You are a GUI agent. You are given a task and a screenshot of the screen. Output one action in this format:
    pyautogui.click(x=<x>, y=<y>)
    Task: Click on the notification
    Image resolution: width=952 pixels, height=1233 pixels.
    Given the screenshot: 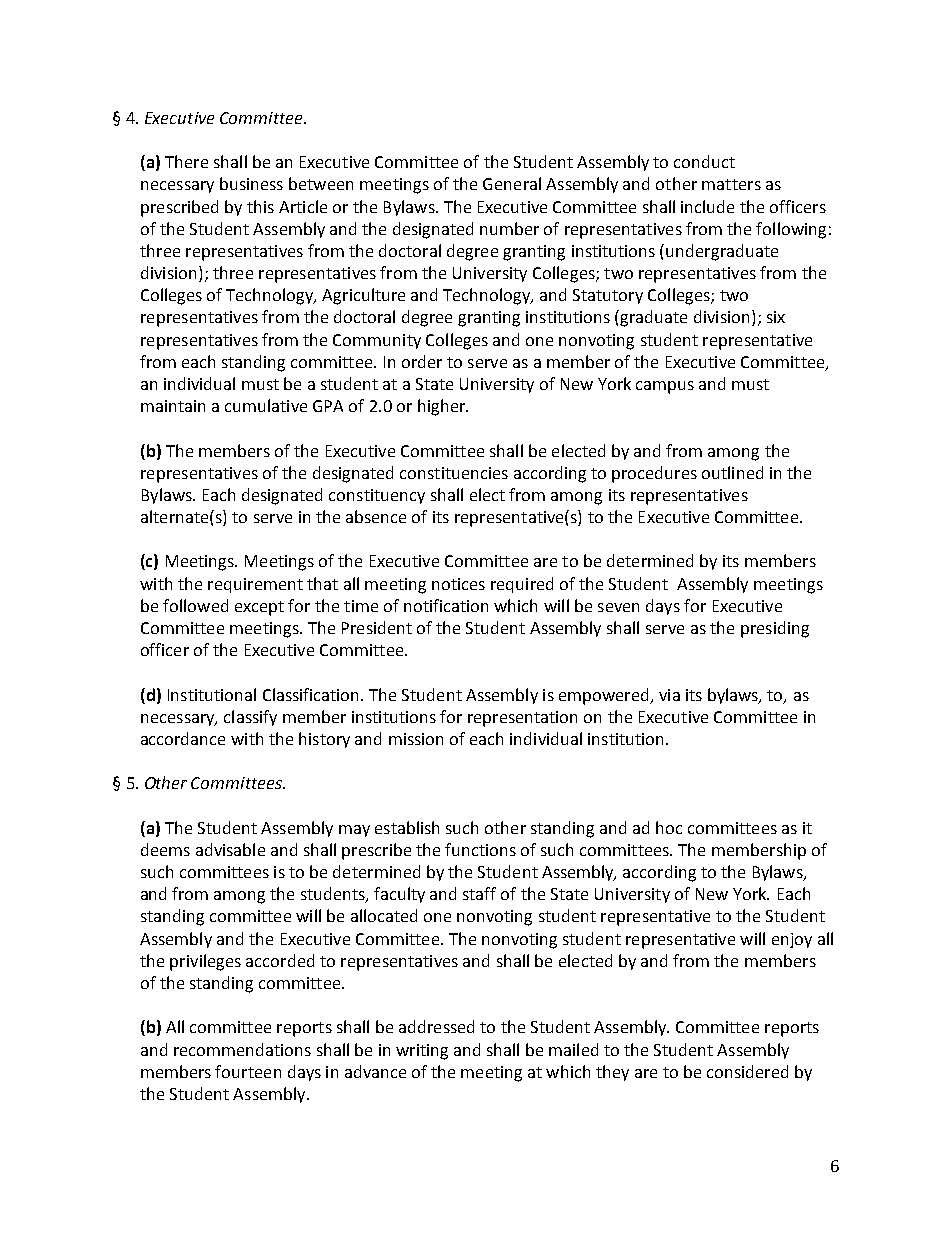 What is the action you would take?
    pyautogui.click(x=446, y=605)
